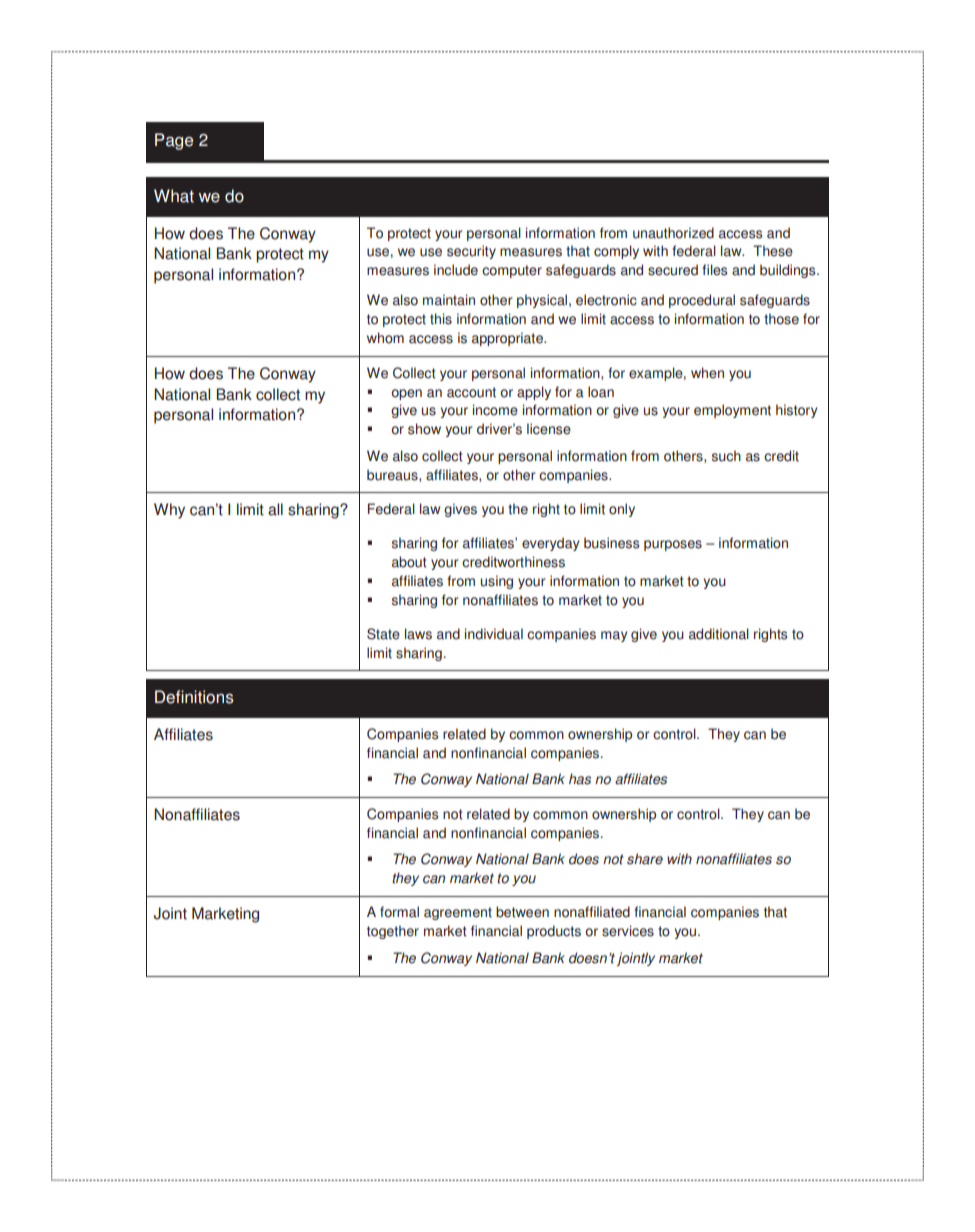 Image resolution: width=975 pixels, height=1232 pixels. What do you see at coordinates (673, 233) in the screenshot?
I see `unauthorized` at bounding box center [673, 233].
